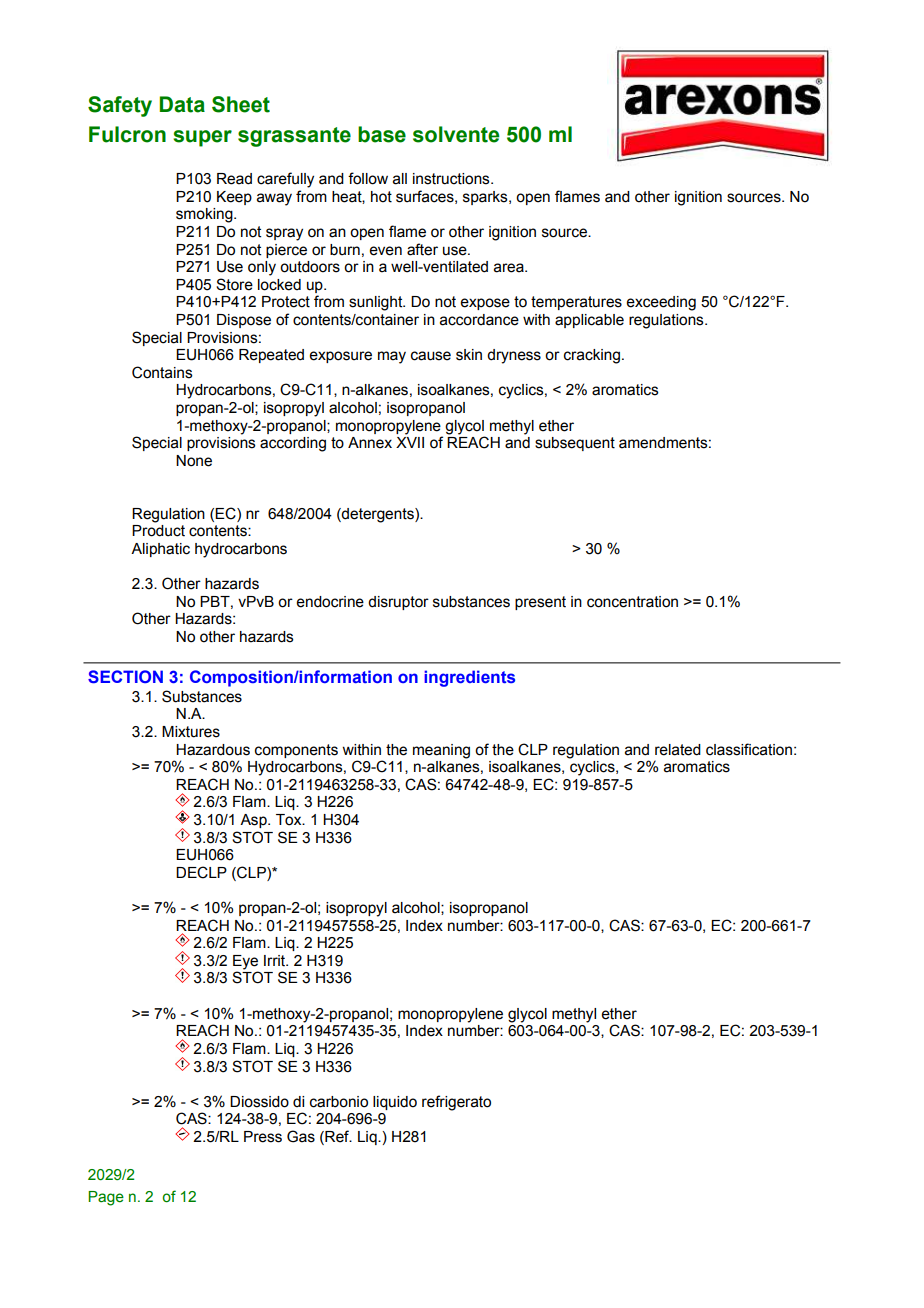 This screenshot has width=924, height=1308. Describe the element at coordinates (301, 1136) in the screenshot. I see `Gas` at that location.
